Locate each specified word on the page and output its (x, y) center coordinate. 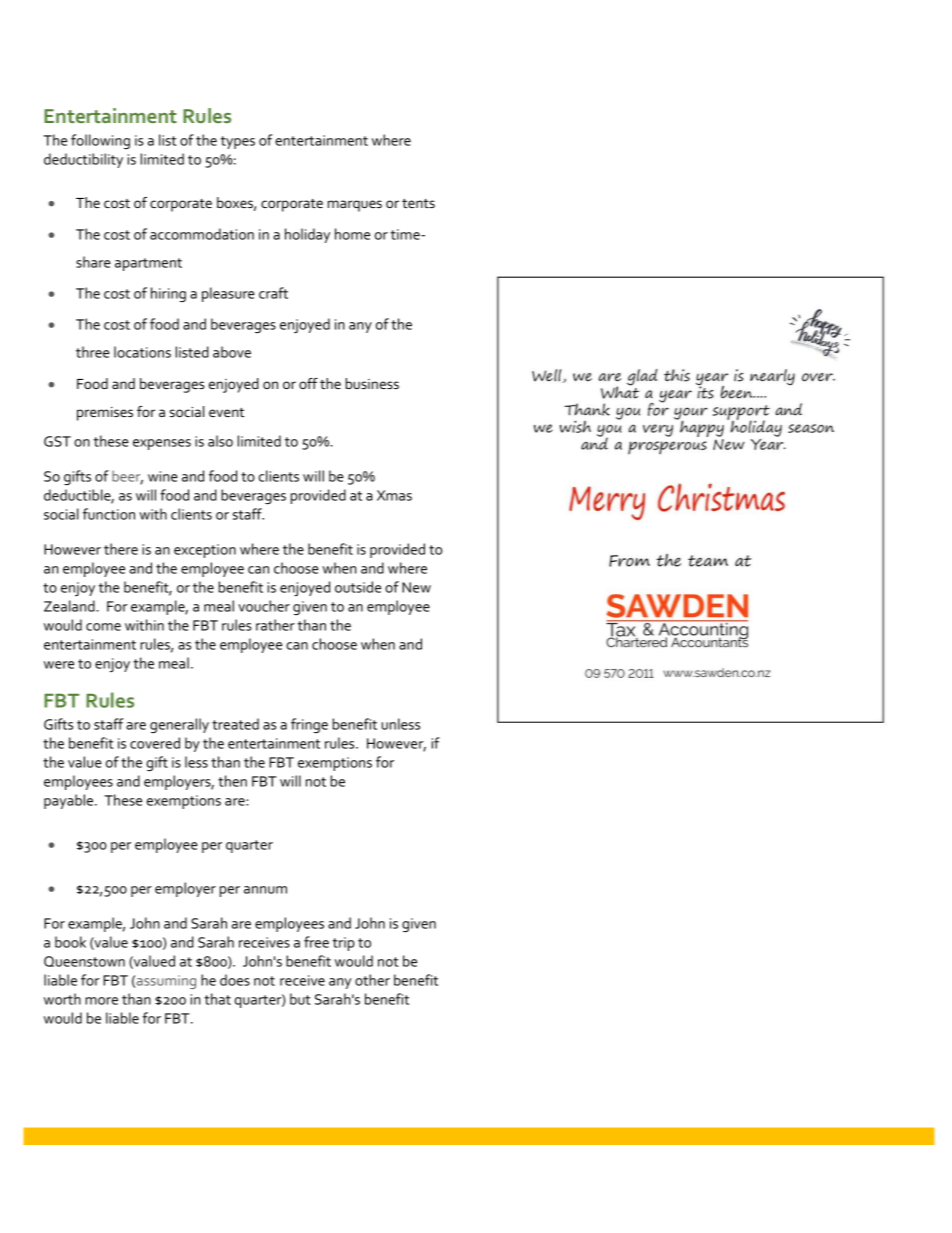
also (220, 441)
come (103, 627)
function (109, 514)
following (100, 141)
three (93, 352)
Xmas (394, 495)
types (238, 142)
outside (358, 587)
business (372, 383)
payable (70, 801)
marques (355, 206)
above (232, 352)
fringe (309, 725)
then (232, 781)
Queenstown (84, 961)
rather (275, 625)
